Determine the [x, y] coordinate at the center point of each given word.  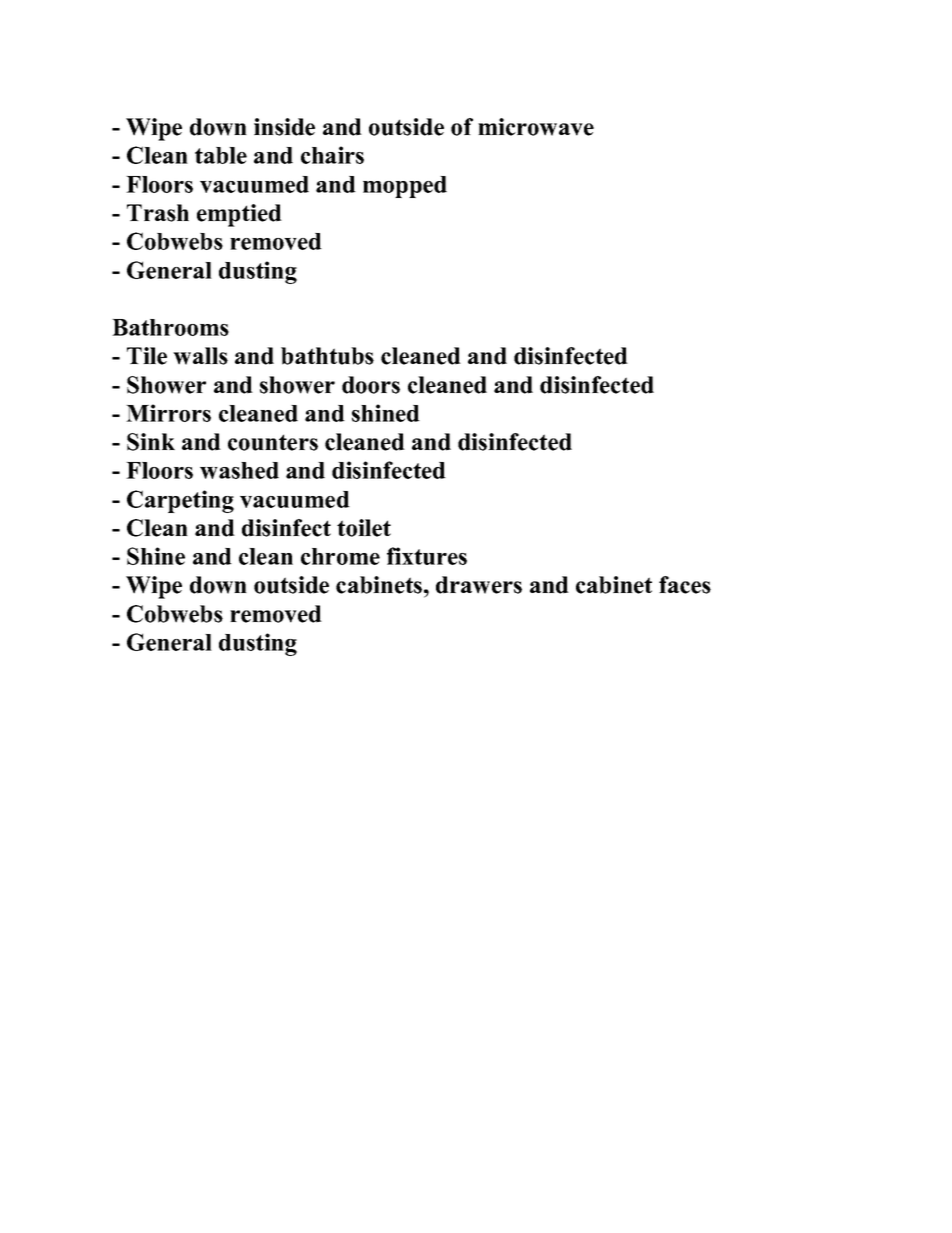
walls [200, 356]
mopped [405, 187]
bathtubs [327, 356]
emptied [239, 215]
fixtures [427, 556]
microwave [536, 127]
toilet [364, 528]
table [221, 155]
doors [371, 385]
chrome [340, 556]
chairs [332, 155]
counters [273, 442]
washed [239, 470]
